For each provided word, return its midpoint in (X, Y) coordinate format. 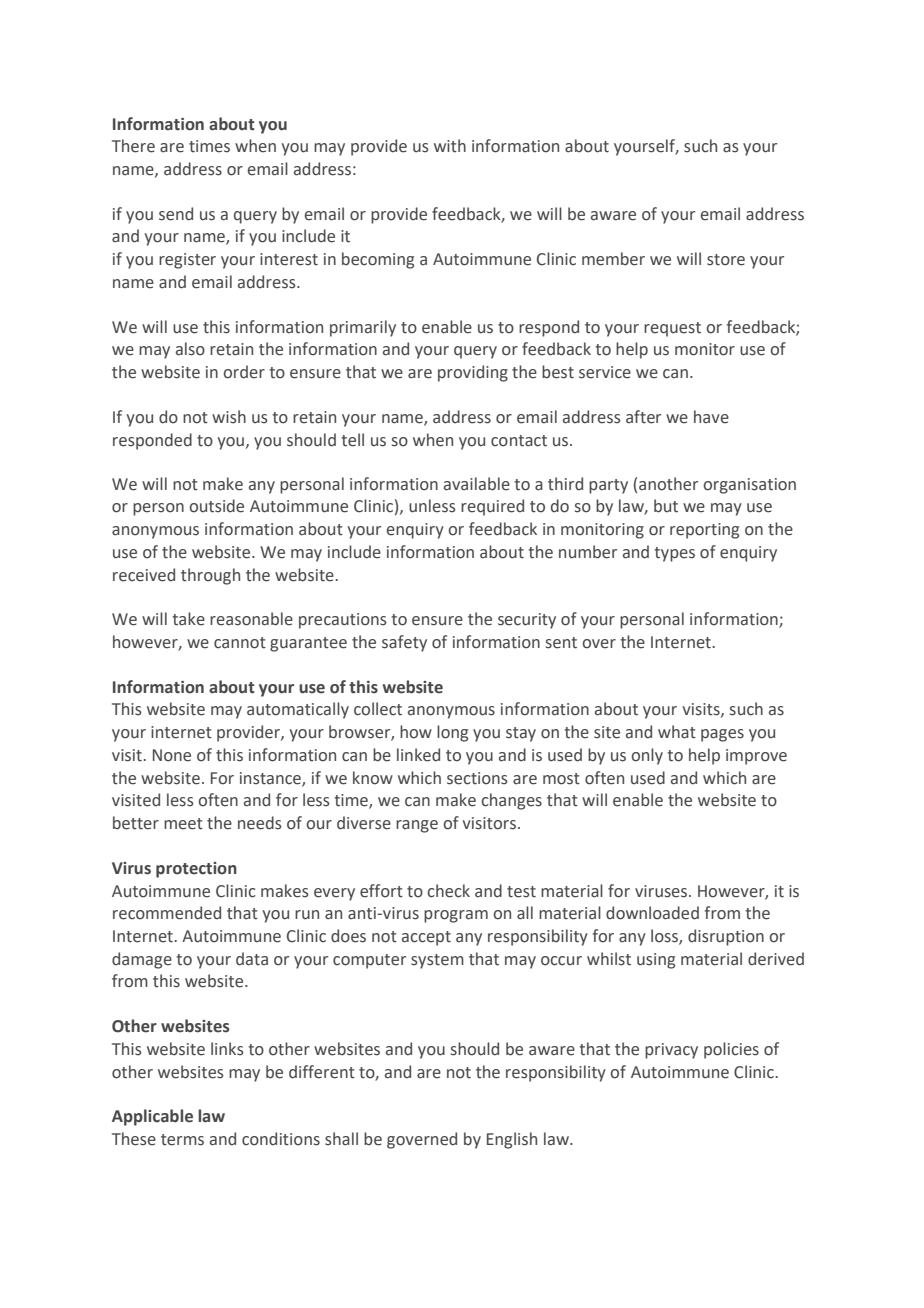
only (647, 756)
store (726, 260)
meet (183, 824)
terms (182, 1140)
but (666, 506)
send (176, 214)
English (512, 1140)
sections (477, 778)
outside (216, 506)
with (450, 146)
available (477, 484)
